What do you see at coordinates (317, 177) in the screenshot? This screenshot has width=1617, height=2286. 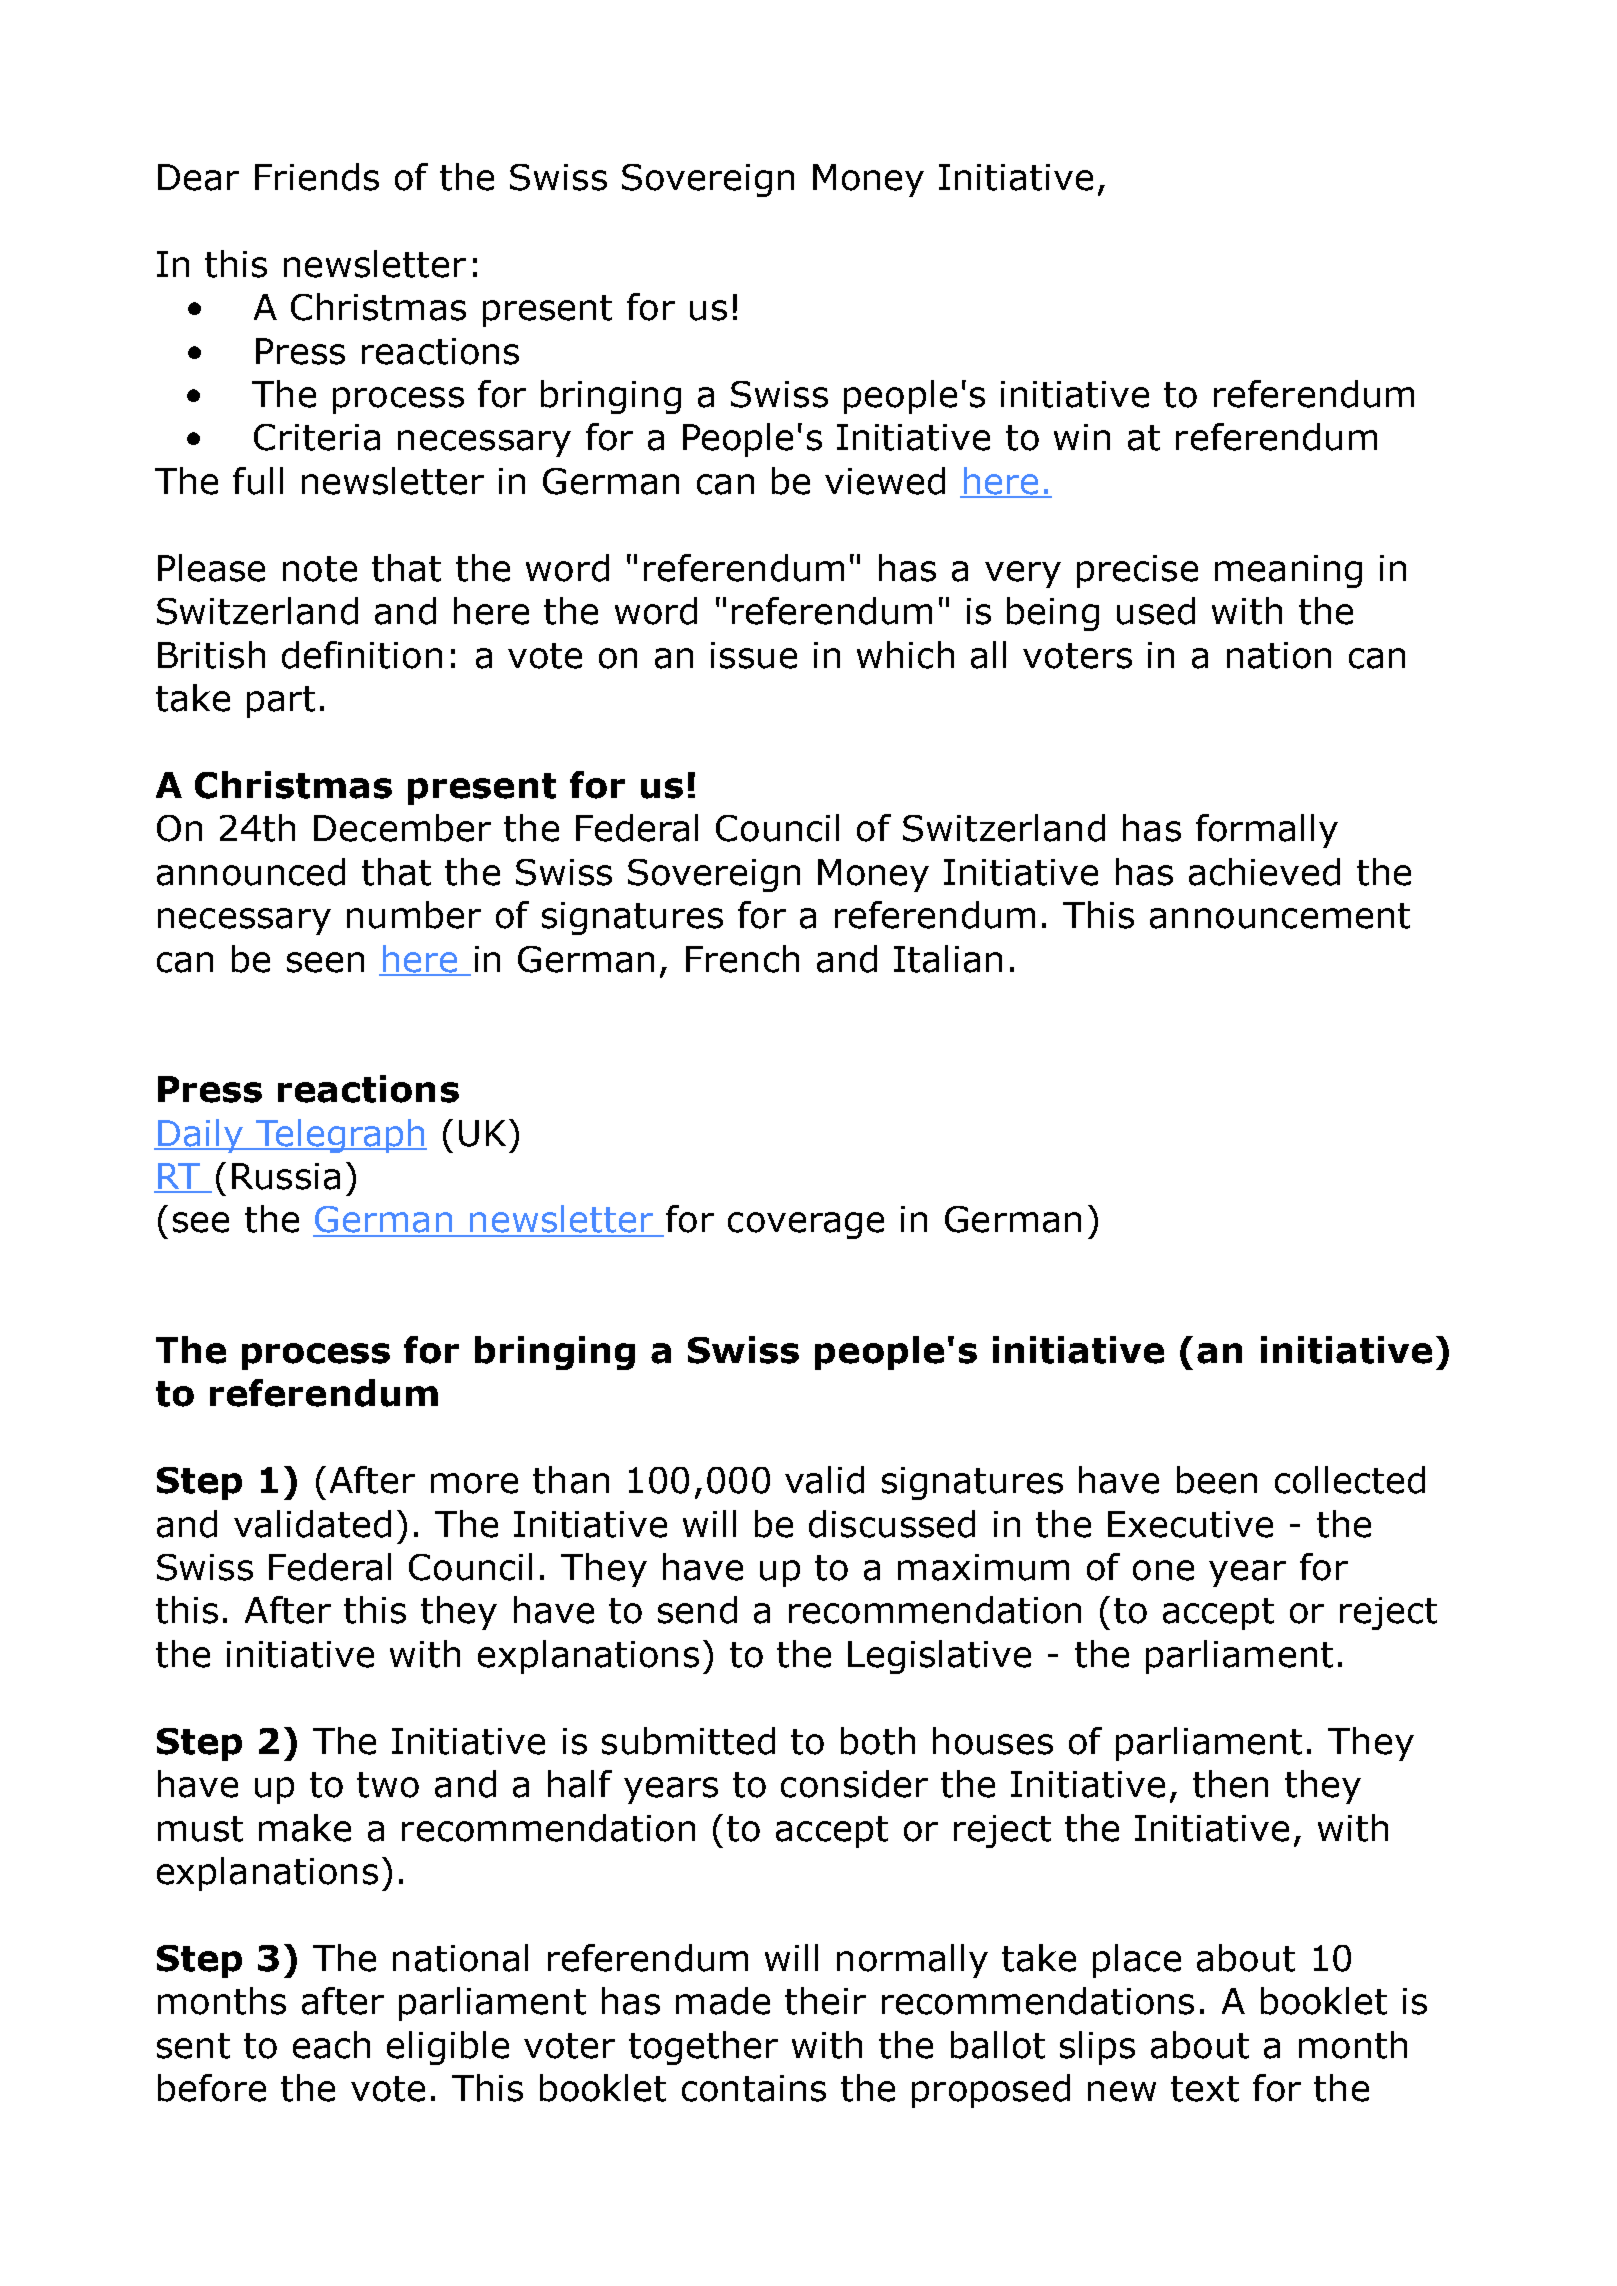 I see `Friends` at bounding box center [317, 177].
